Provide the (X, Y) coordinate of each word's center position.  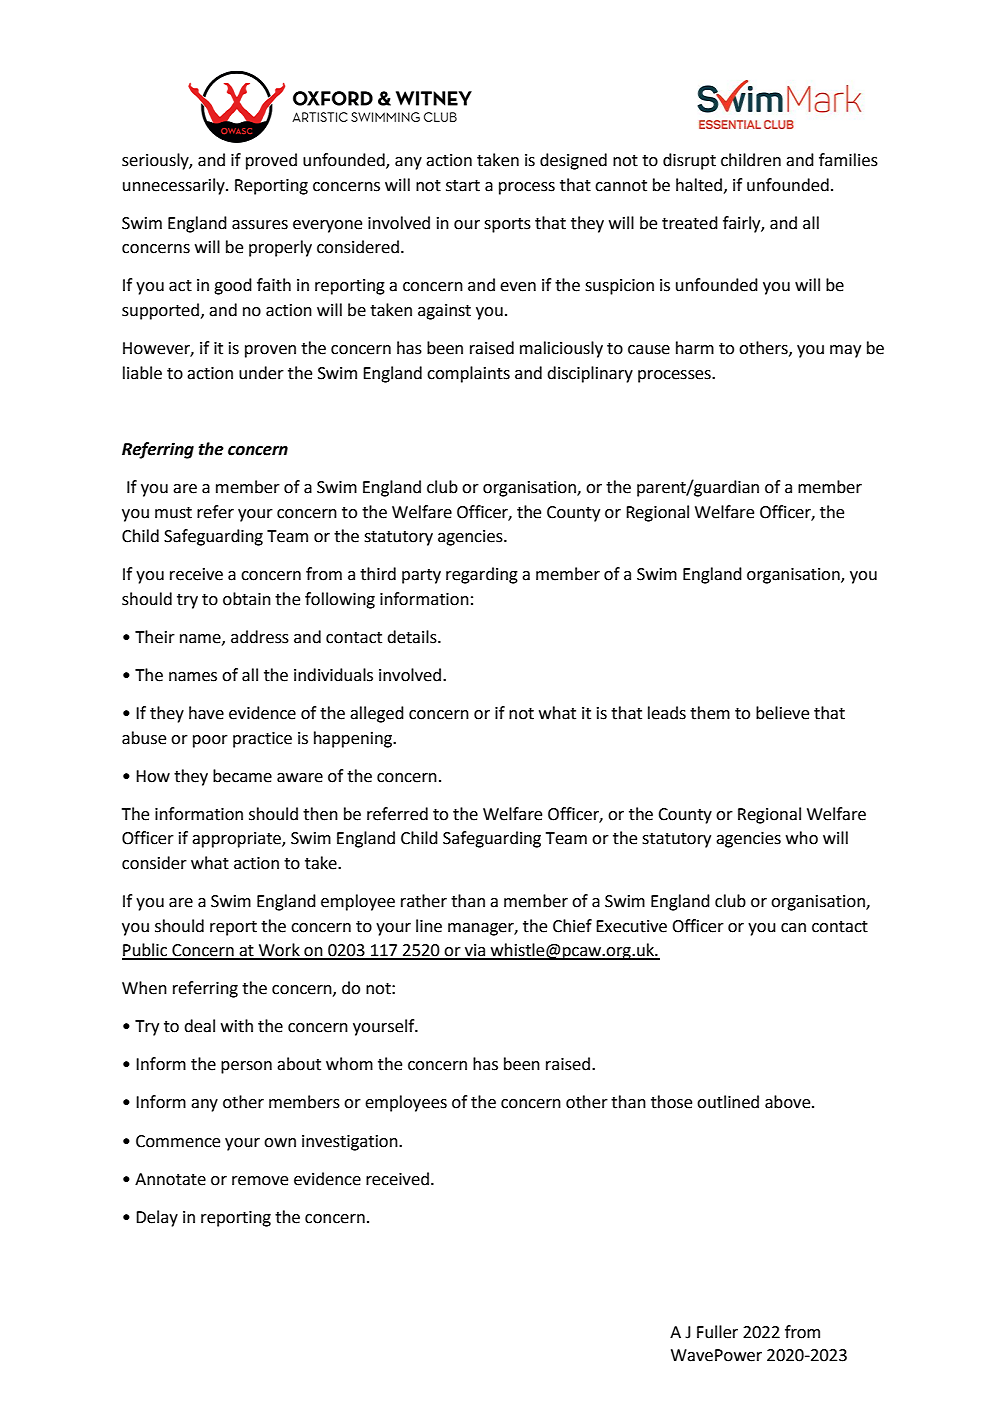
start (463, 186)
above (789, 1102)
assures (260, 225)
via (475, 951)
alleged (377, 714)
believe (782, 713)
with (237, 1026)
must (173, 513)
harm (695, 348)
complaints (468, 374)
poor (210, 741)
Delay (157, 1218)
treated (690, 223)
